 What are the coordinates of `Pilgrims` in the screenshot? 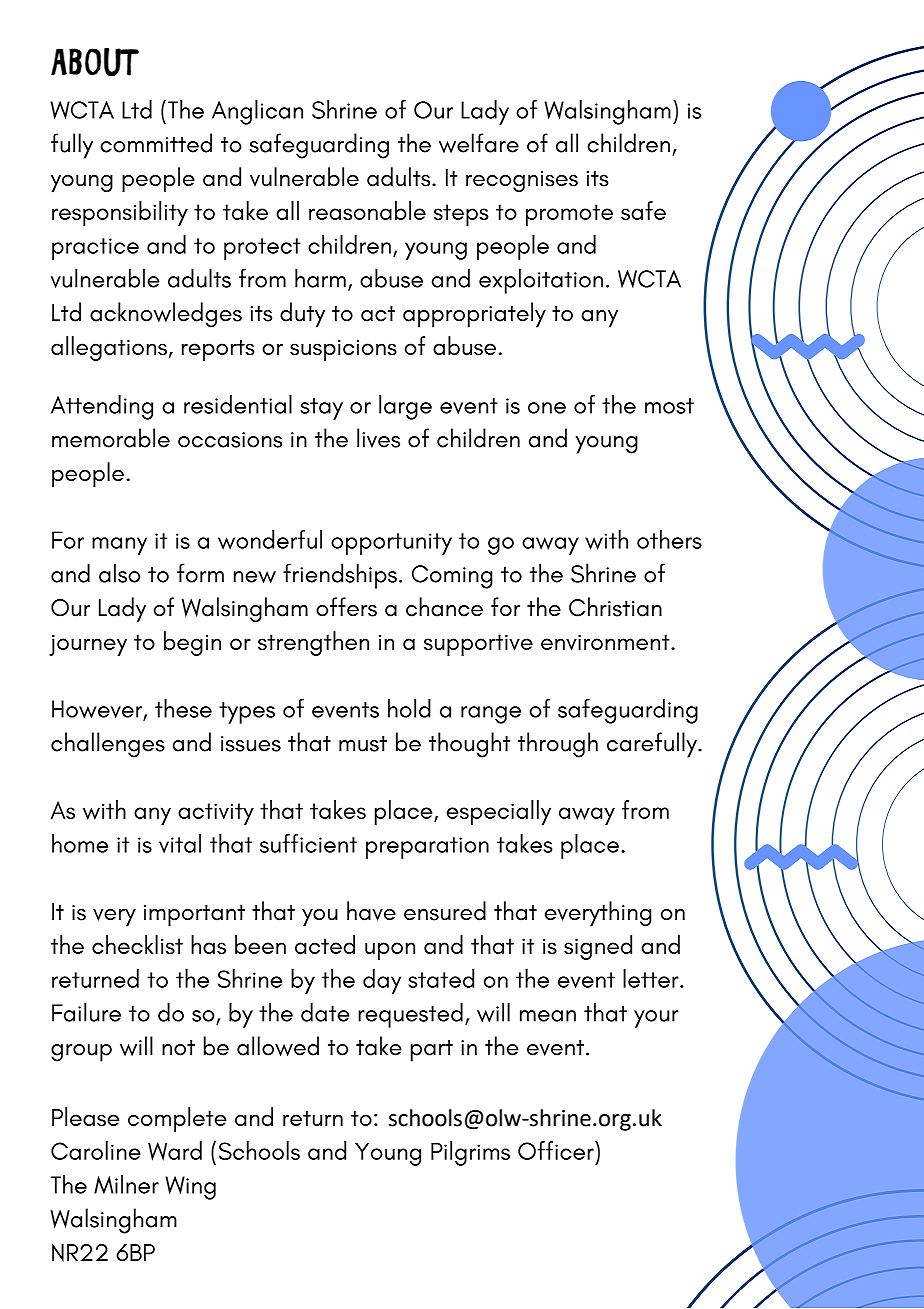 It's located at (470, 1153).
